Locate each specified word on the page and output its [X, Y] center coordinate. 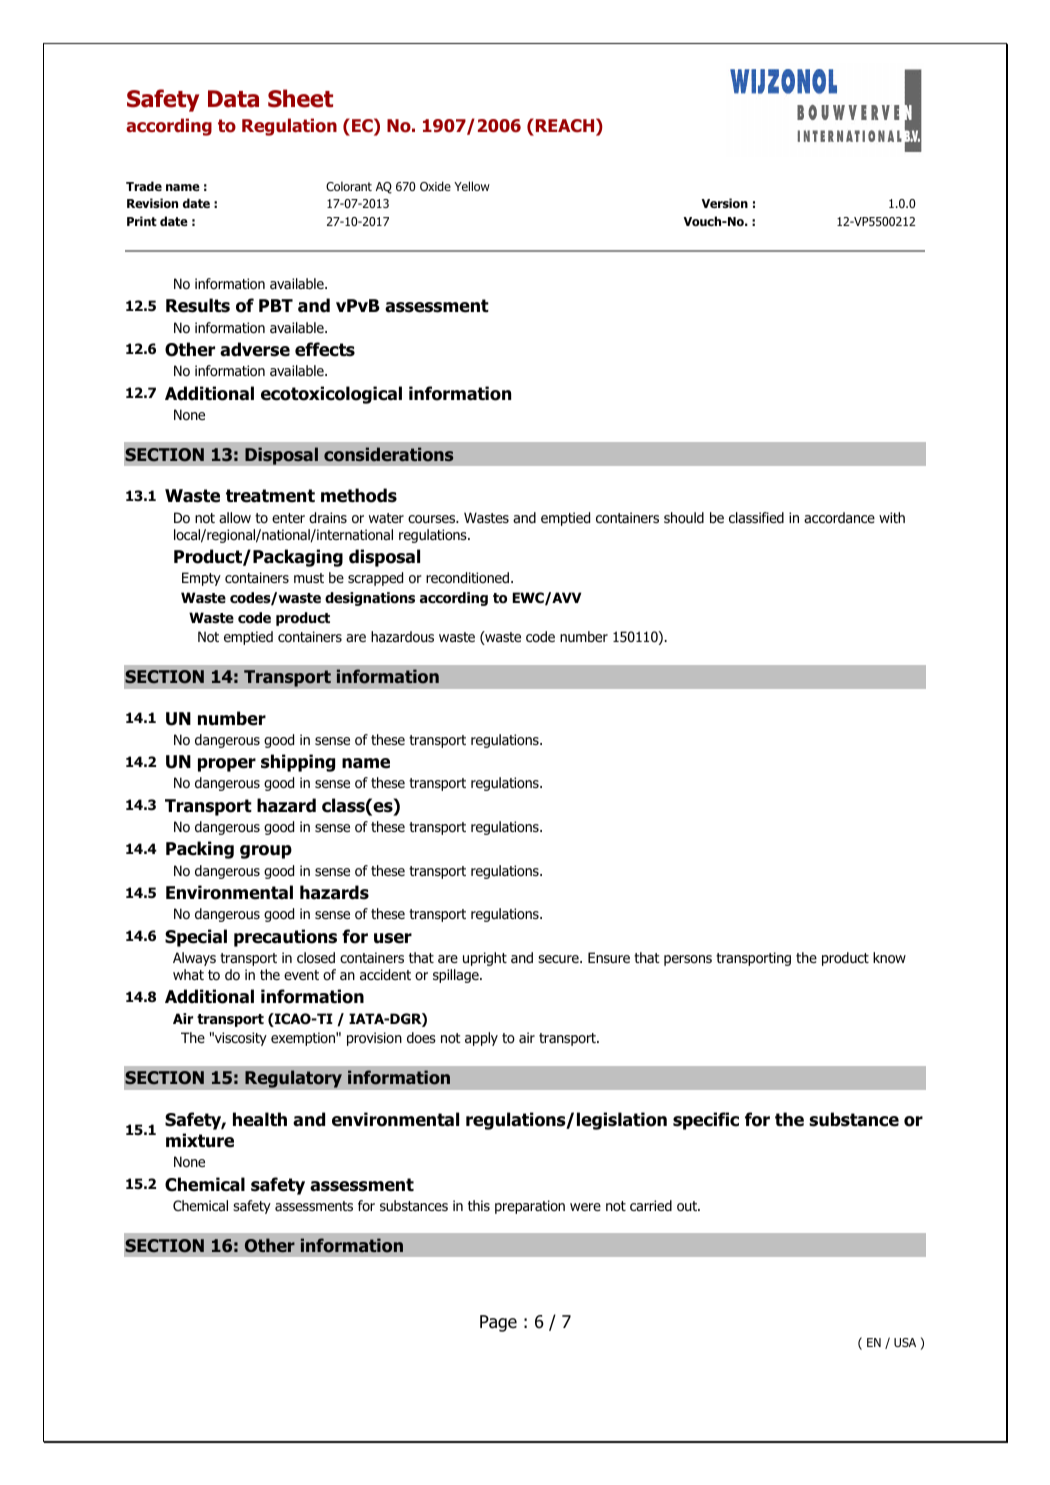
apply [481, 1039]
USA [905, 1342]
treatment [270, 496]
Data [233, 99]
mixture [200, 1140]
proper [227, 765]
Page [498, 1323]
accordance [839, 518]
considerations [388, 454]
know [889, 958]
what [188, 975]
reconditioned [469, 578]
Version [725, 203]
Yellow [472, 186]
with [892, 517]
